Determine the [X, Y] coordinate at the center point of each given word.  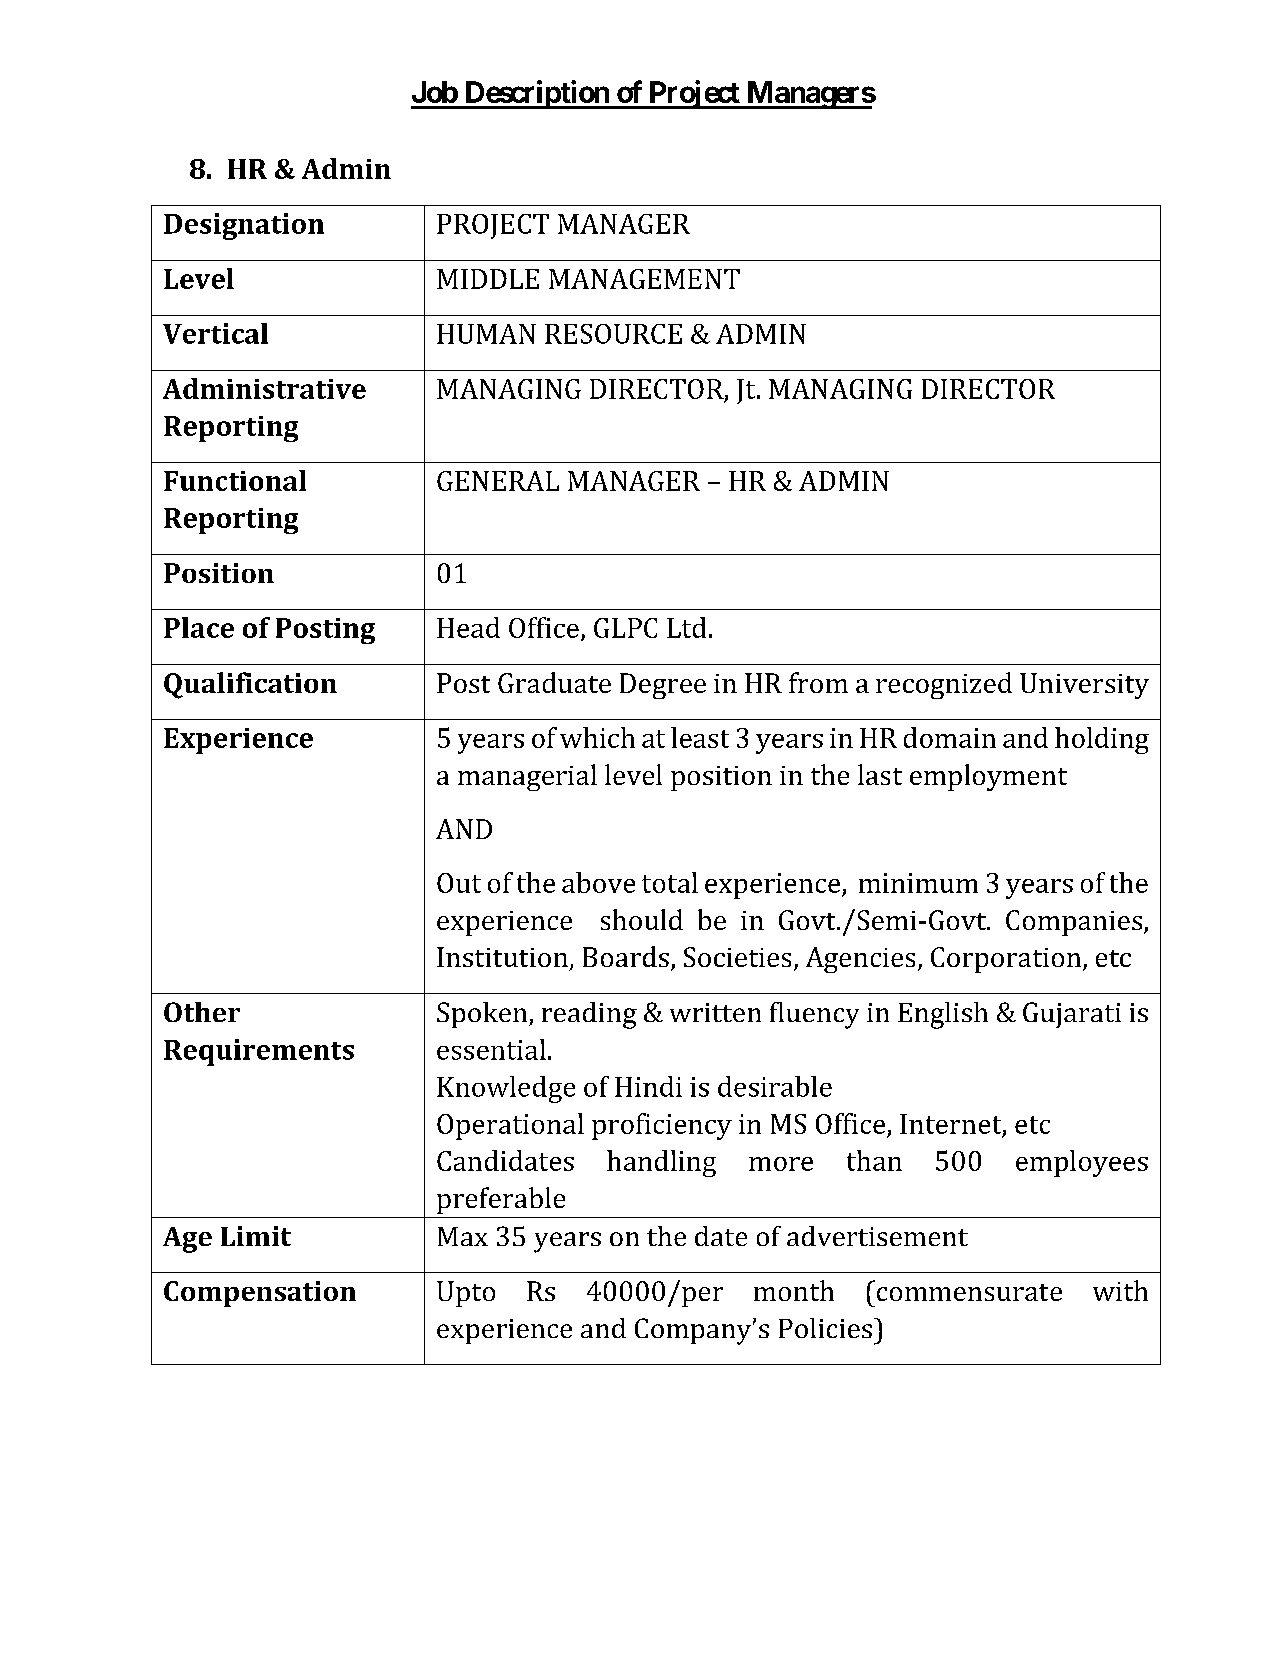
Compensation [260, 1294]
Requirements [259, 1052]
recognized [944, 685]
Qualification [250, 685]
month [794, 1290]
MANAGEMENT [644, 279]
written [715, 1012]
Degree [663, 686]
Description [536, 94]
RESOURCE [613, 334]
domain [950, 737]
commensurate [968, 1291]
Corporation [1007, 960]
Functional [235, 480]
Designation [244, 226]
